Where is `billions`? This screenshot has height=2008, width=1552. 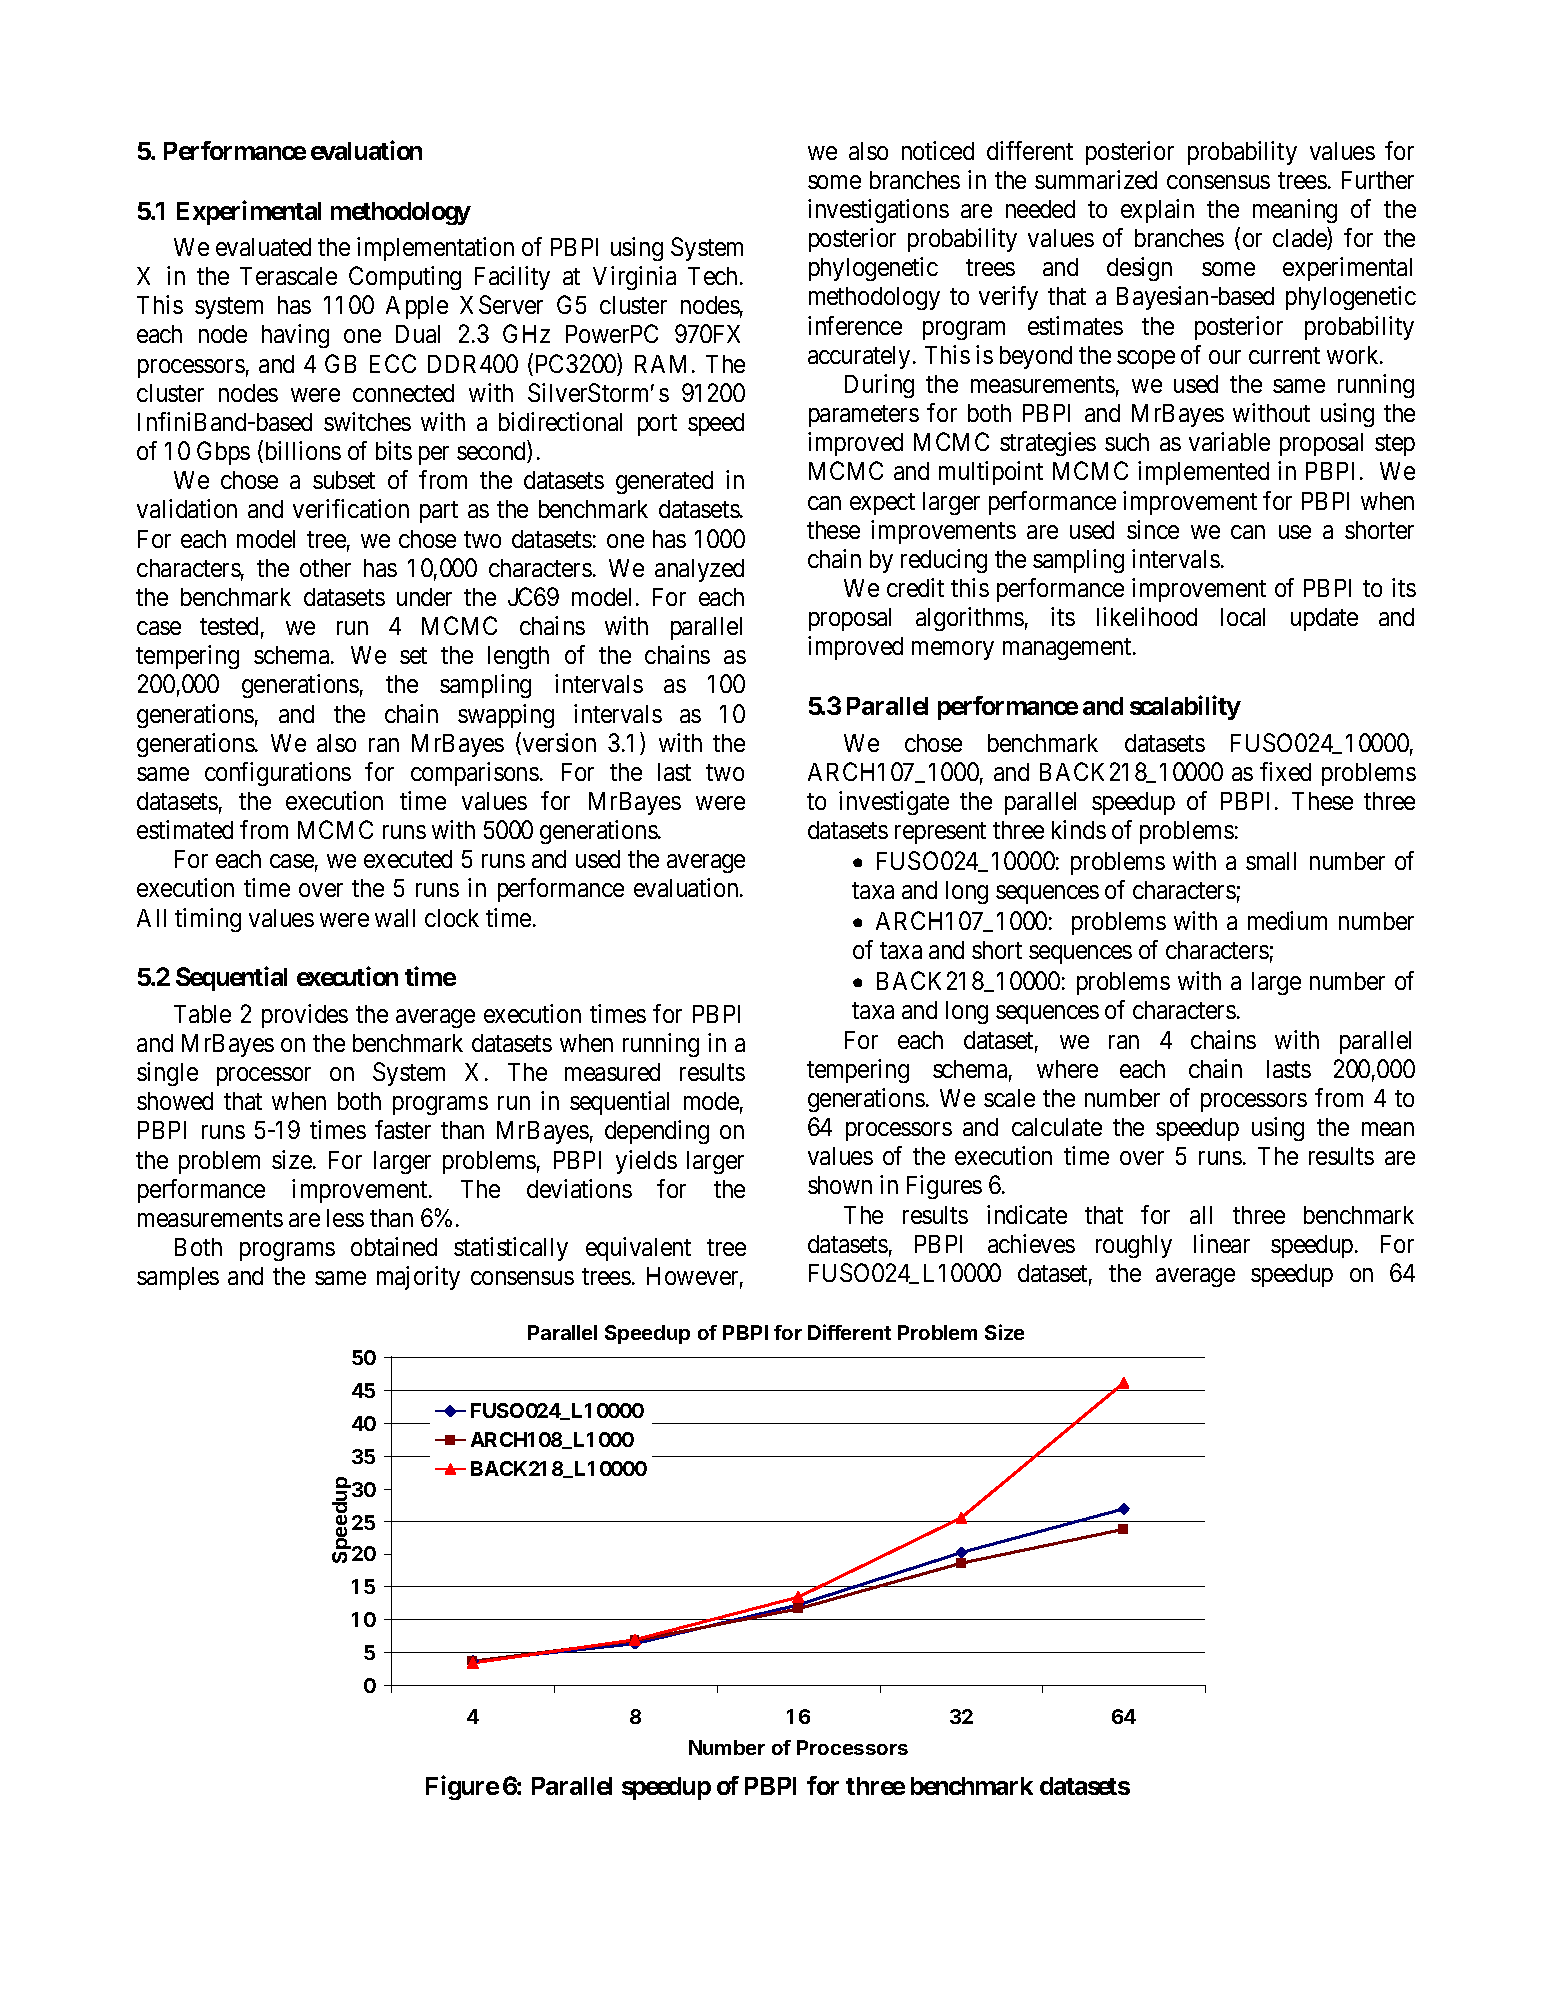 billions is located at coordinates (301, 452).
